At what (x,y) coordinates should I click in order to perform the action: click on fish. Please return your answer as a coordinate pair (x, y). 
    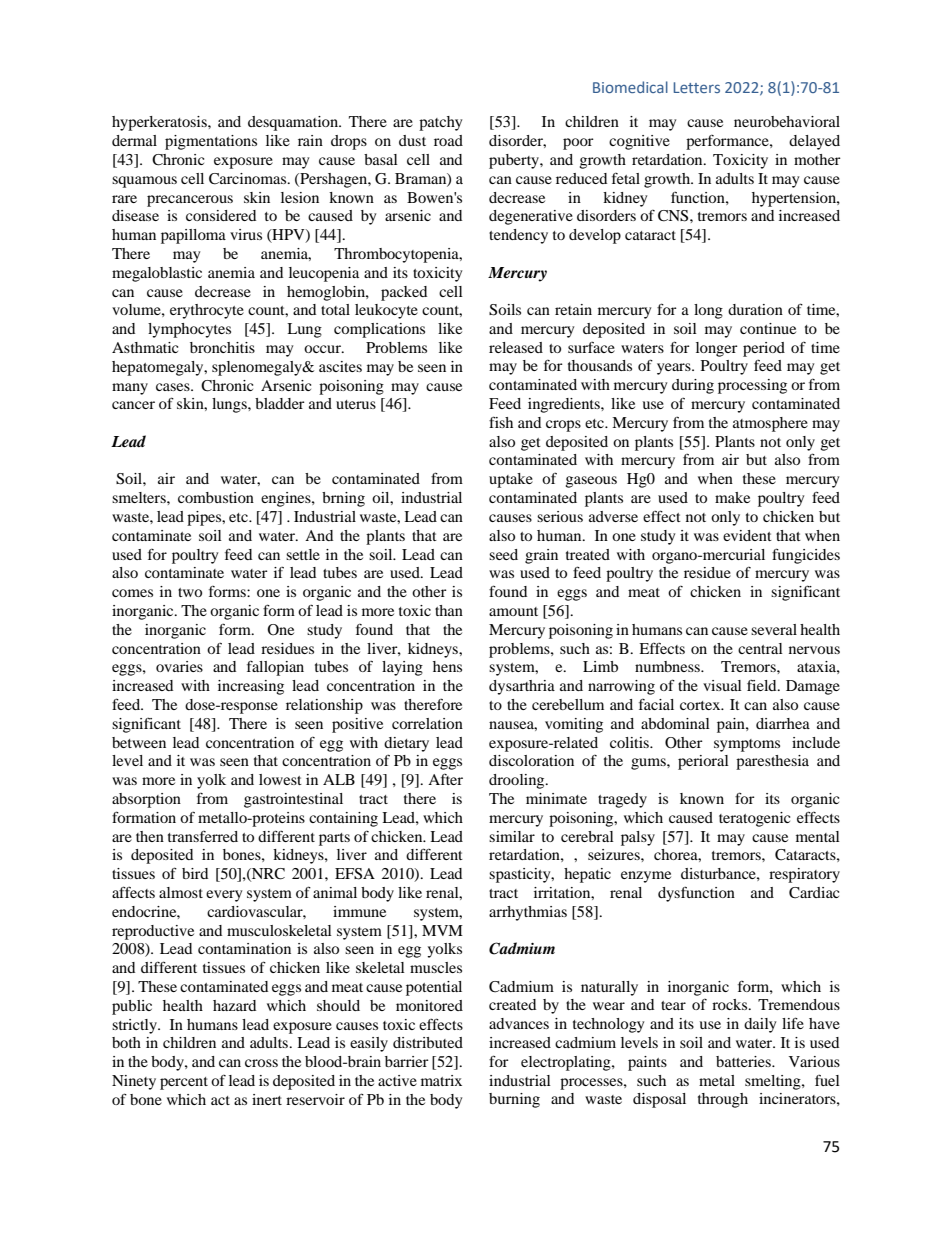
    Looking at the image, I should click on (501, 422).
